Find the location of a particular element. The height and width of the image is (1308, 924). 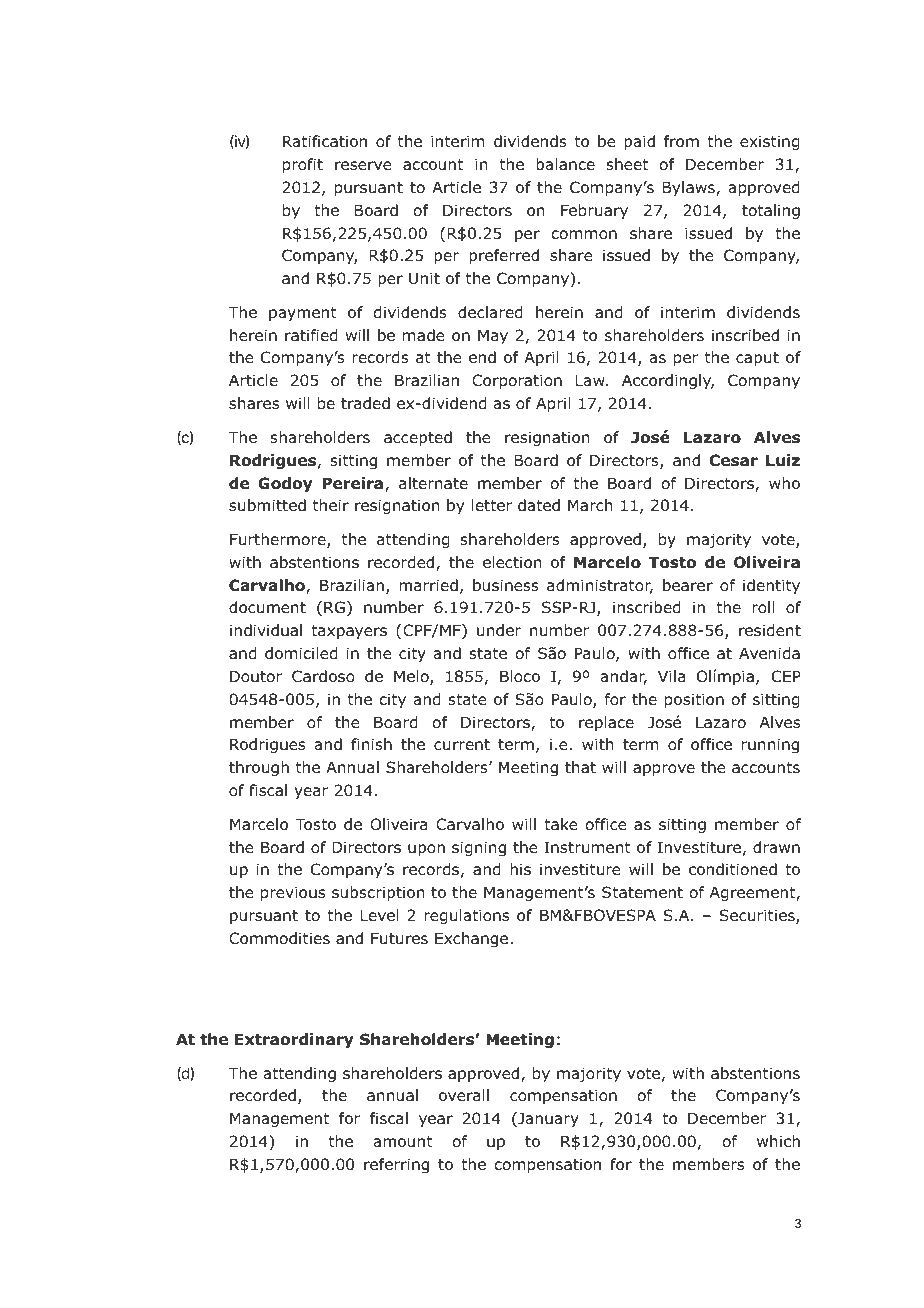

profit is located at coordinates (303, 165).
